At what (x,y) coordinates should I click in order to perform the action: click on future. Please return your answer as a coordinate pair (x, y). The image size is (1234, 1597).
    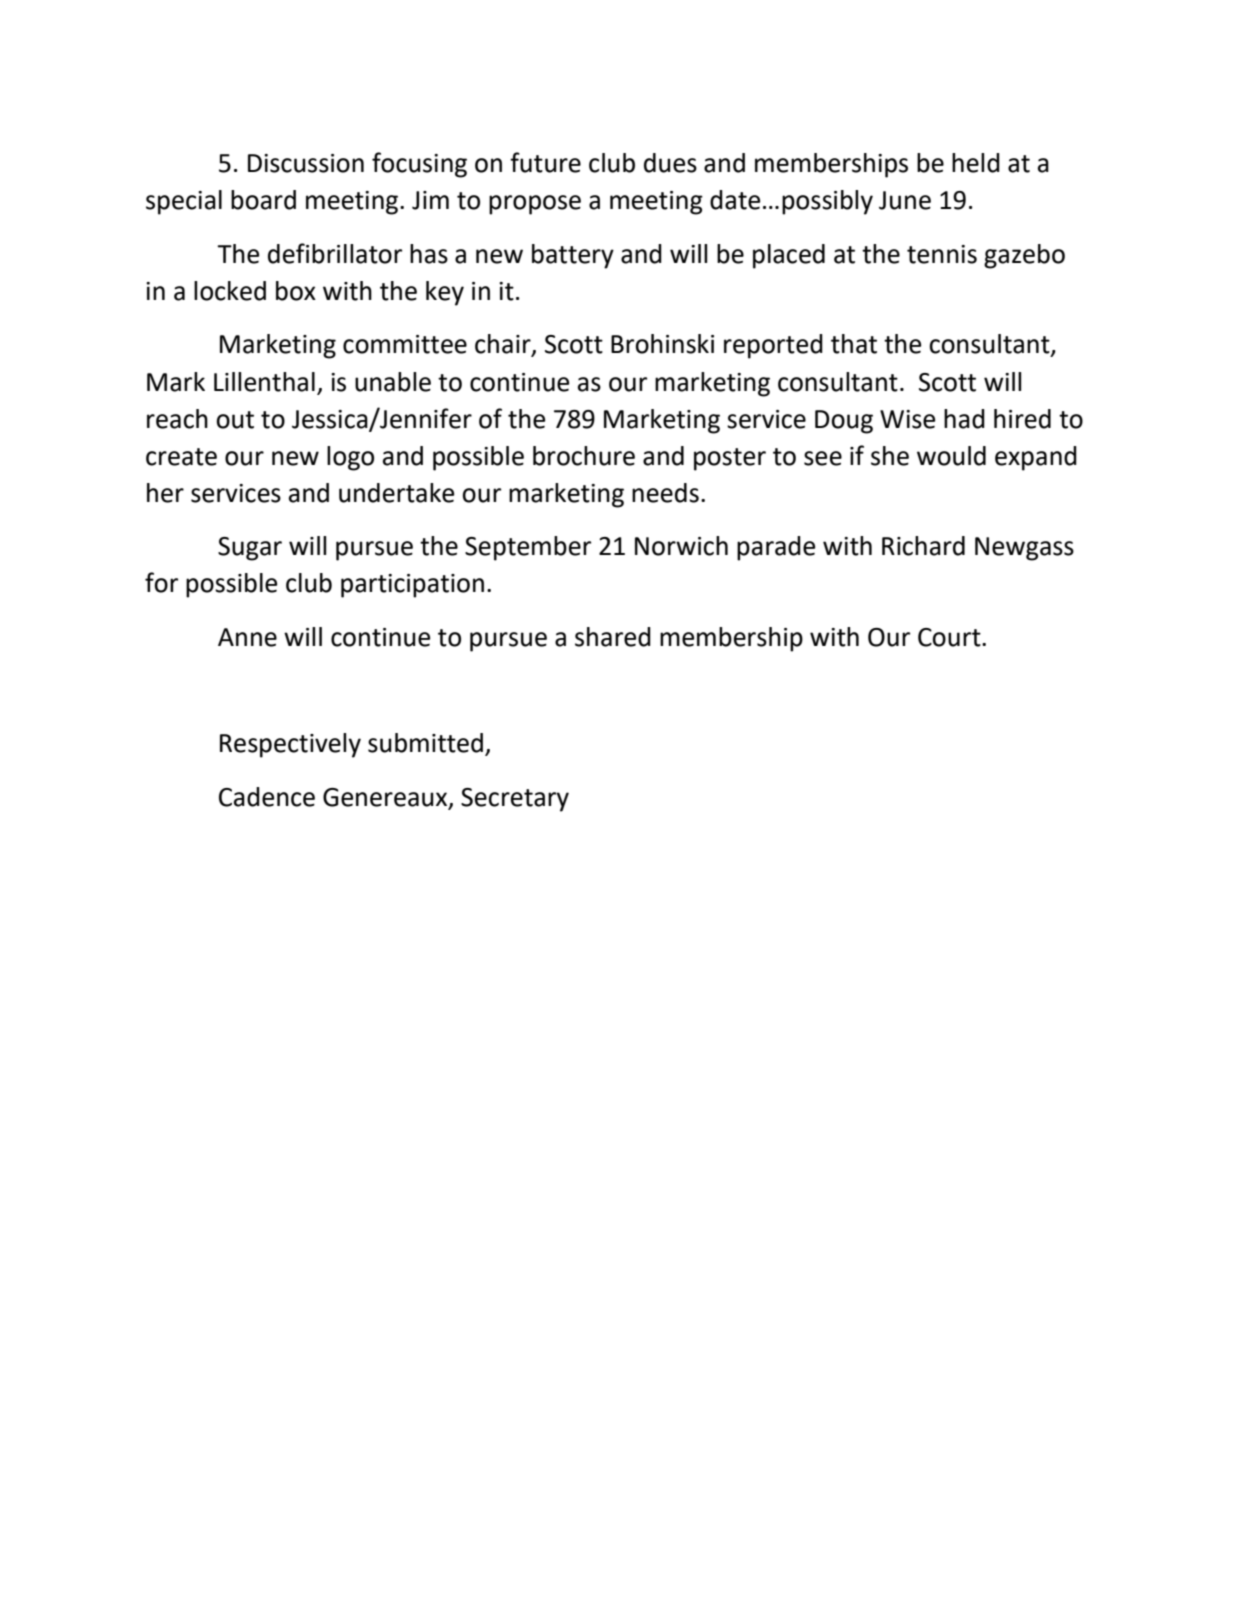
    Looking at the image, I should click on (545, 162).
